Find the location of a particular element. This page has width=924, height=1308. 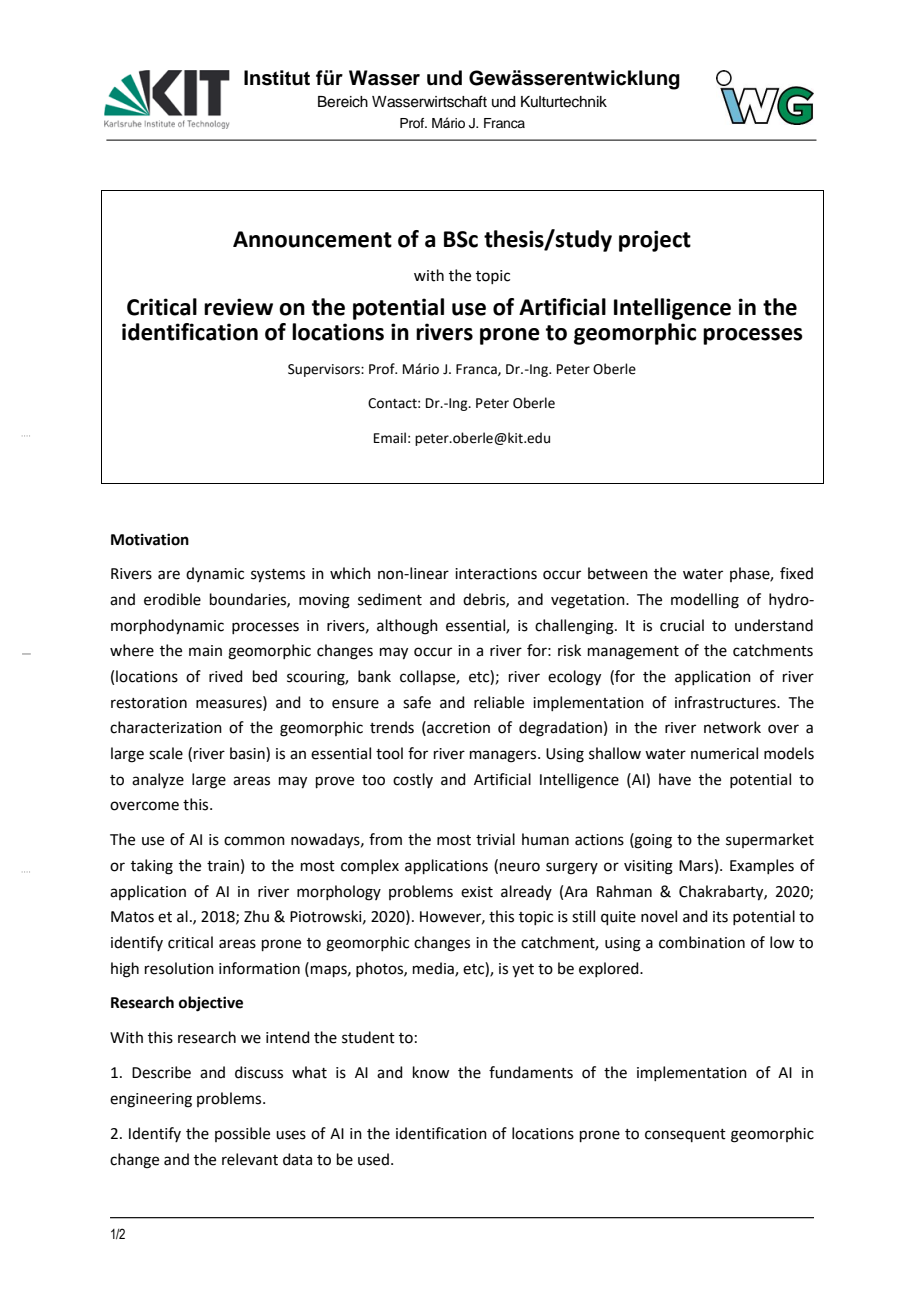

Announcement is located at coordinates (312, 239).
